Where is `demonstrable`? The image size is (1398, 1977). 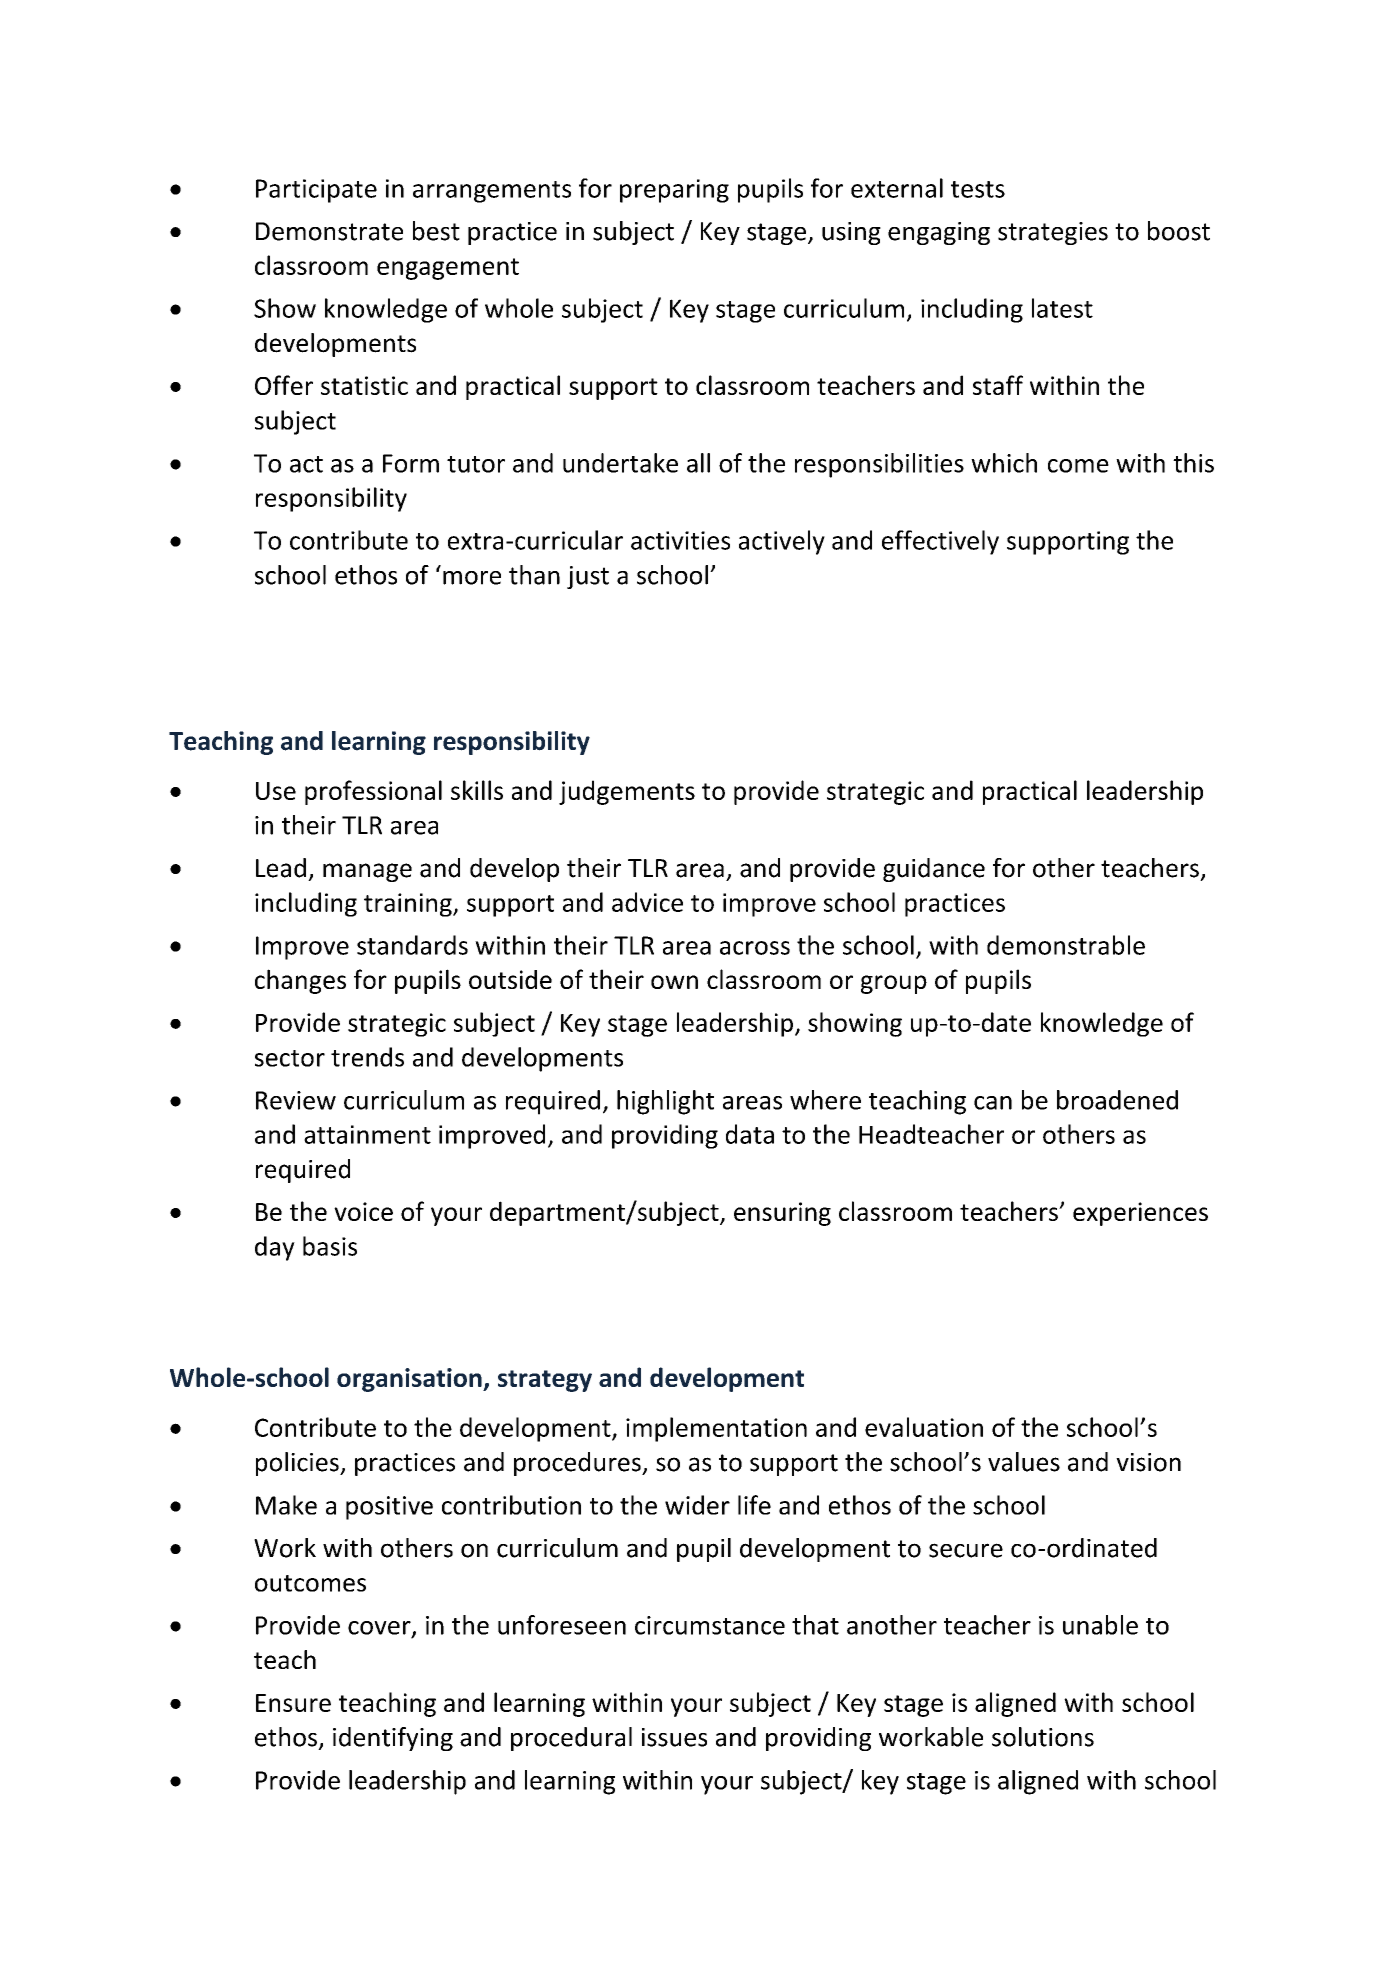 demonstrable is located at coordinates (1066, 945).
